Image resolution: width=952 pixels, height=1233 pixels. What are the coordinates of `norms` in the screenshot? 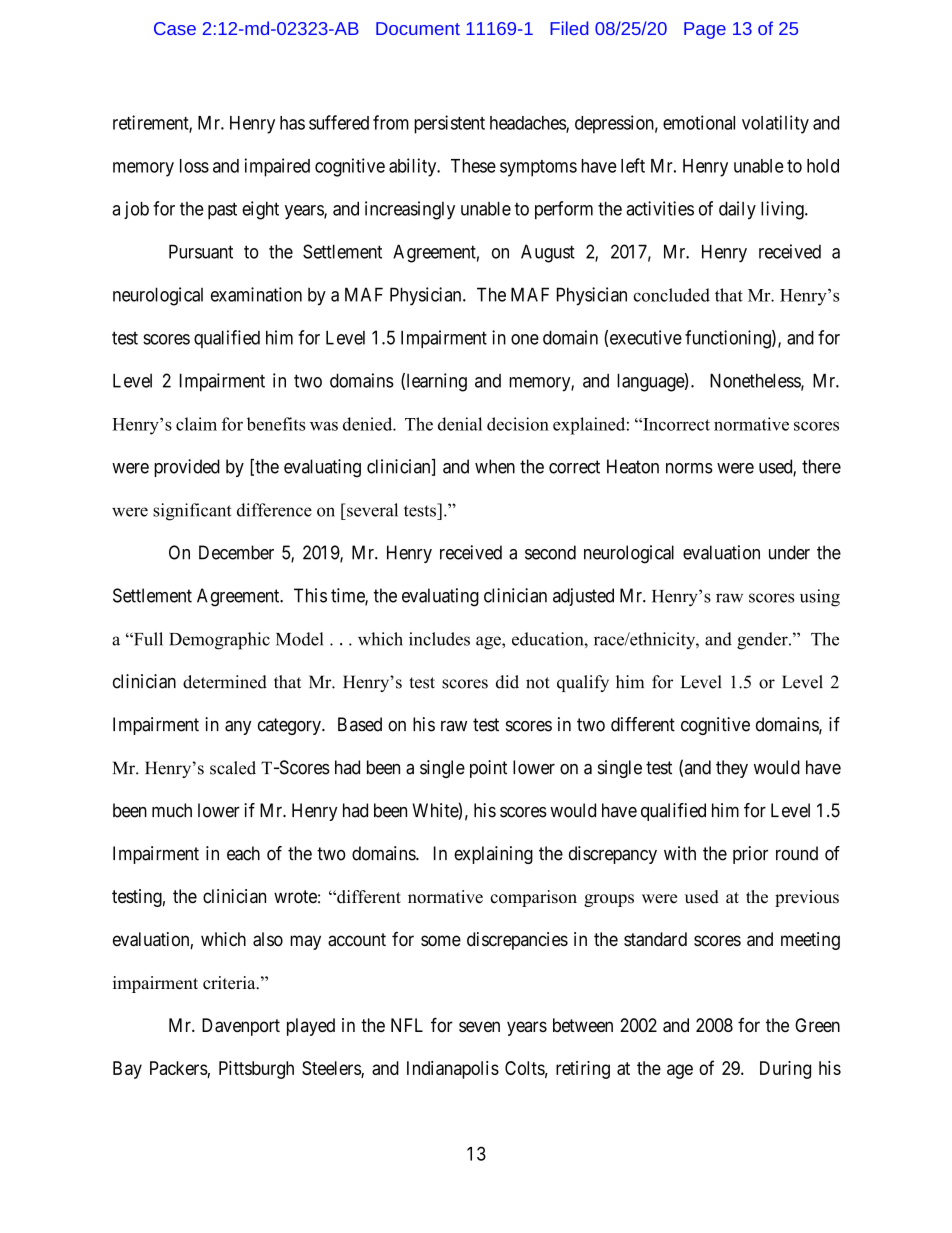 It's located at (689, 468).
